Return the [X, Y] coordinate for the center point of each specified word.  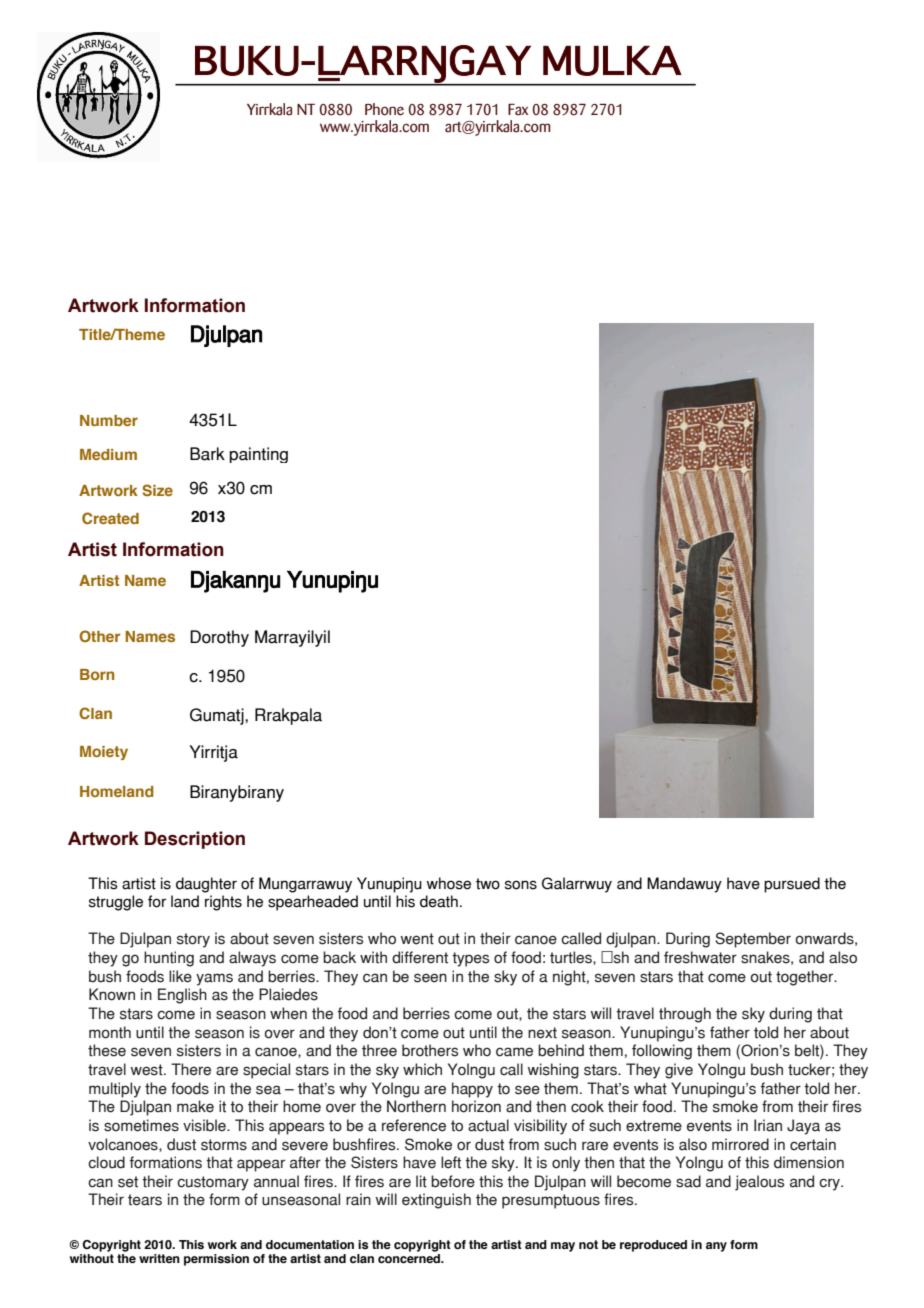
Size [157, 490]
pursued [792, 885]
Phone [384, 109]
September [753, 940]
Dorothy [219, 638]
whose [448, 883]
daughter [206, 885]
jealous [759, 1183]
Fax [518, 110]
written [159, 1258]
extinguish [436, 1201]
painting [258, 455]
